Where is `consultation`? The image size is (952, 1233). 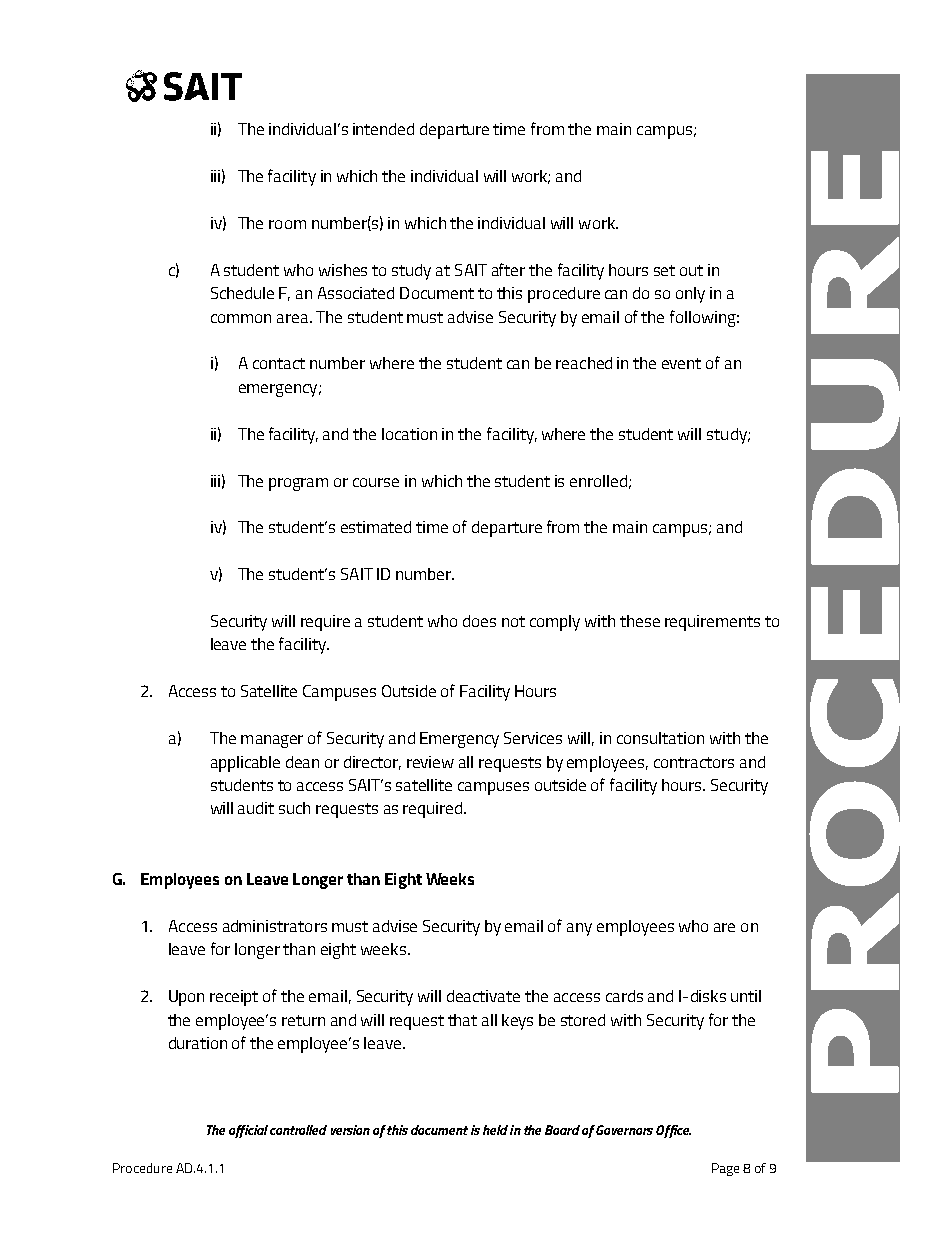 consultation is located at coordinates (660, 738).
